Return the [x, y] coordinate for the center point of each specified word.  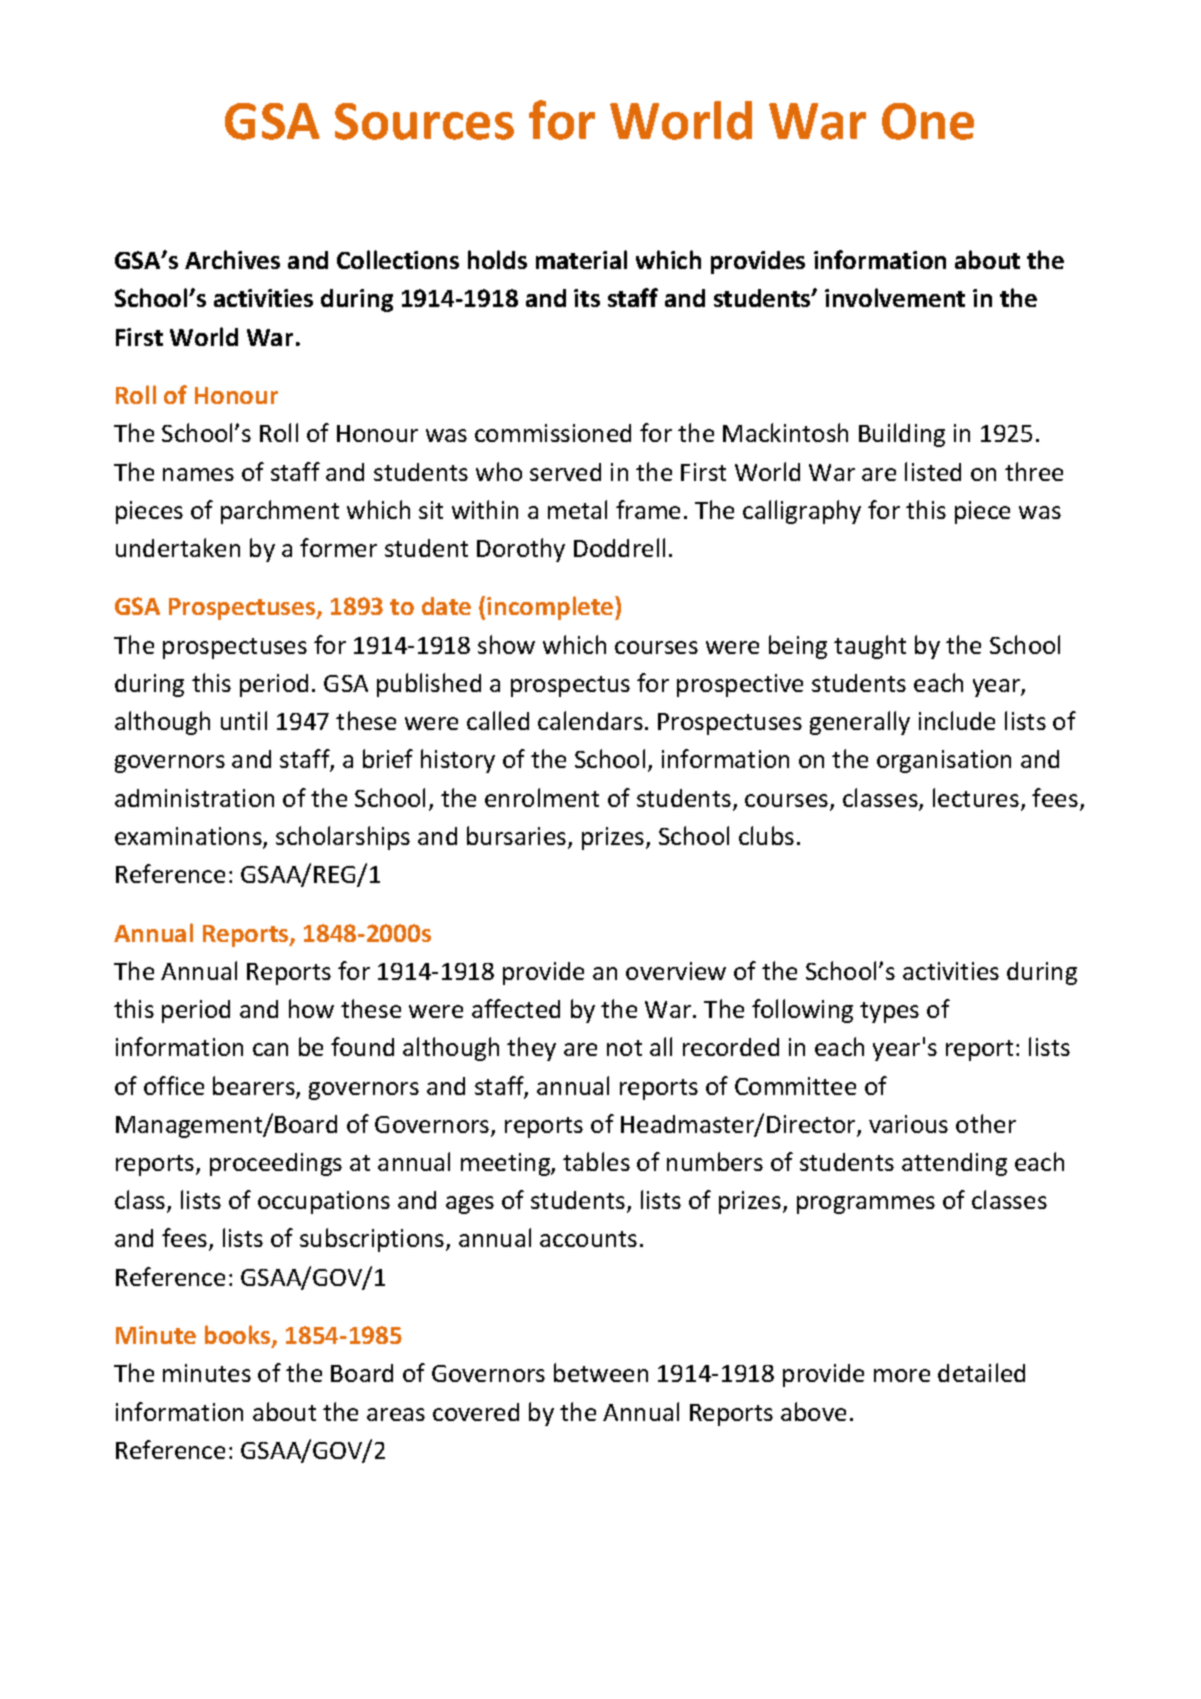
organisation [944, 761]
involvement [895, 297]
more [902, 1375]
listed [933, 471]
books [239, 1336]
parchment [280, 512]
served [565, 472]
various [908, 1124]
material [581, 259]
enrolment [542, 797]
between [601, 1372]
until [244, 720]
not [624, 1048]
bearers [255, 1087]
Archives [232, 259]
